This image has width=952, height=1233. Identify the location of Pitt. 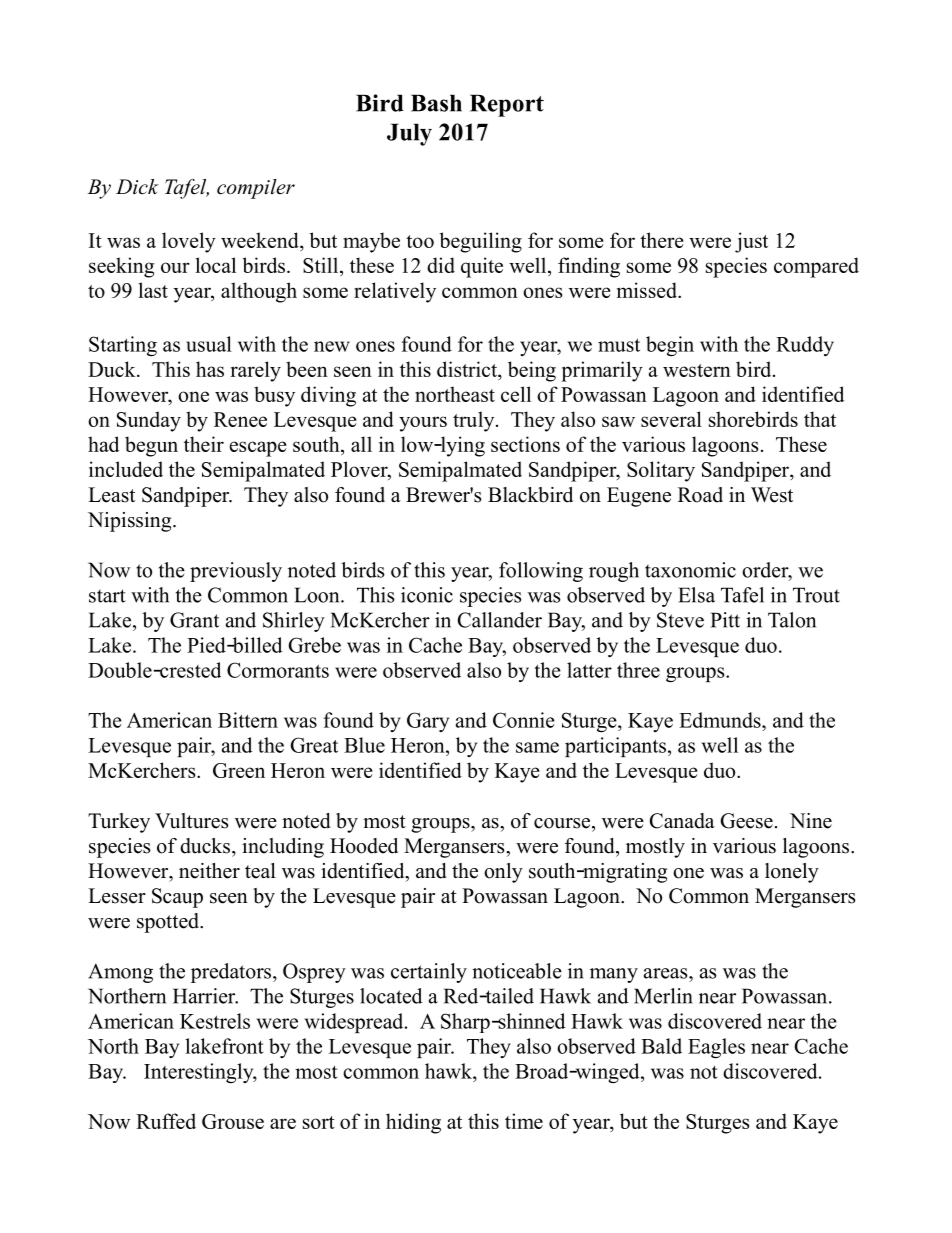
(725, 620).
